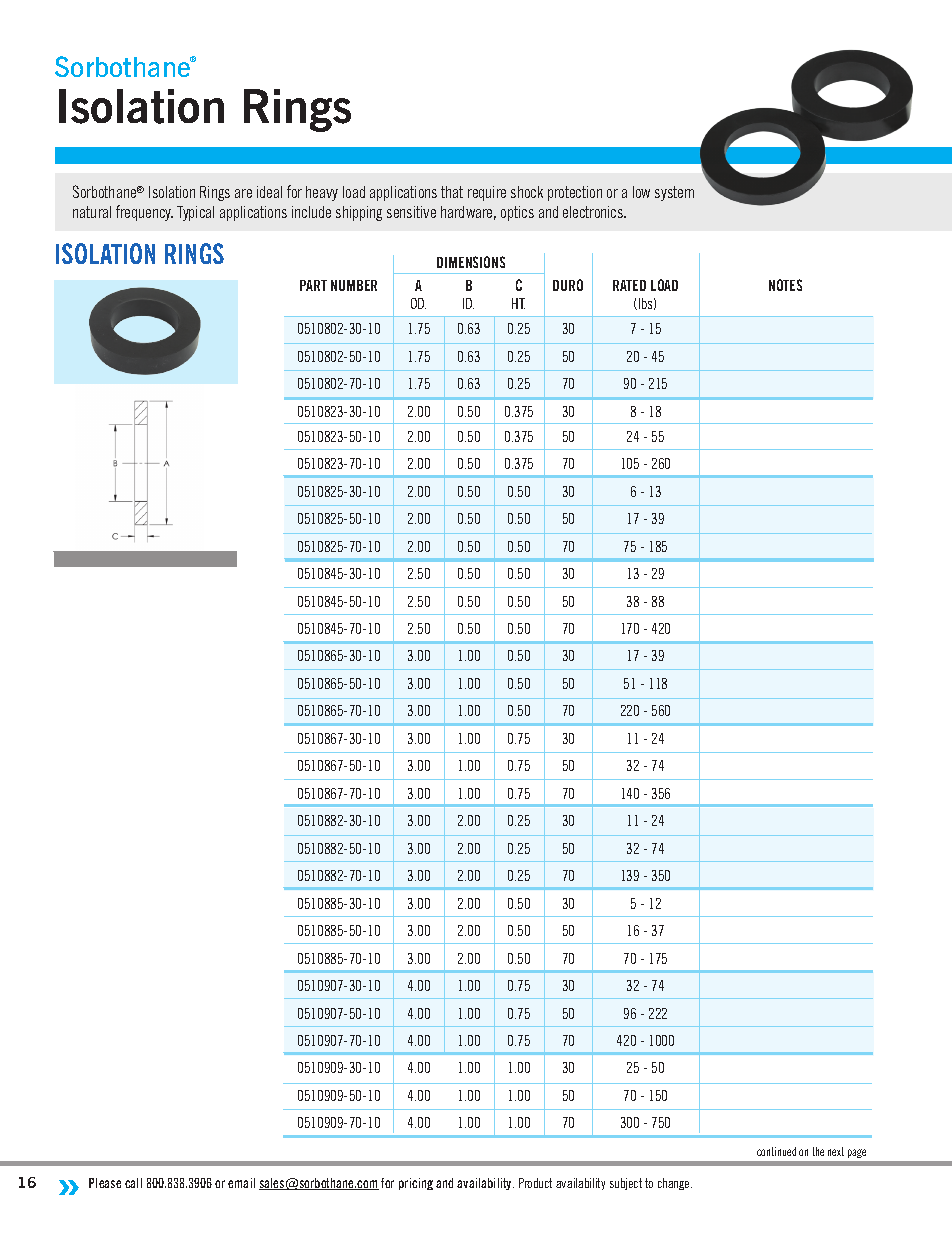 The width and height of the document is (952, 1233). Describe the element at coordinates (674, 193) in the document. I see `system` at that location.
